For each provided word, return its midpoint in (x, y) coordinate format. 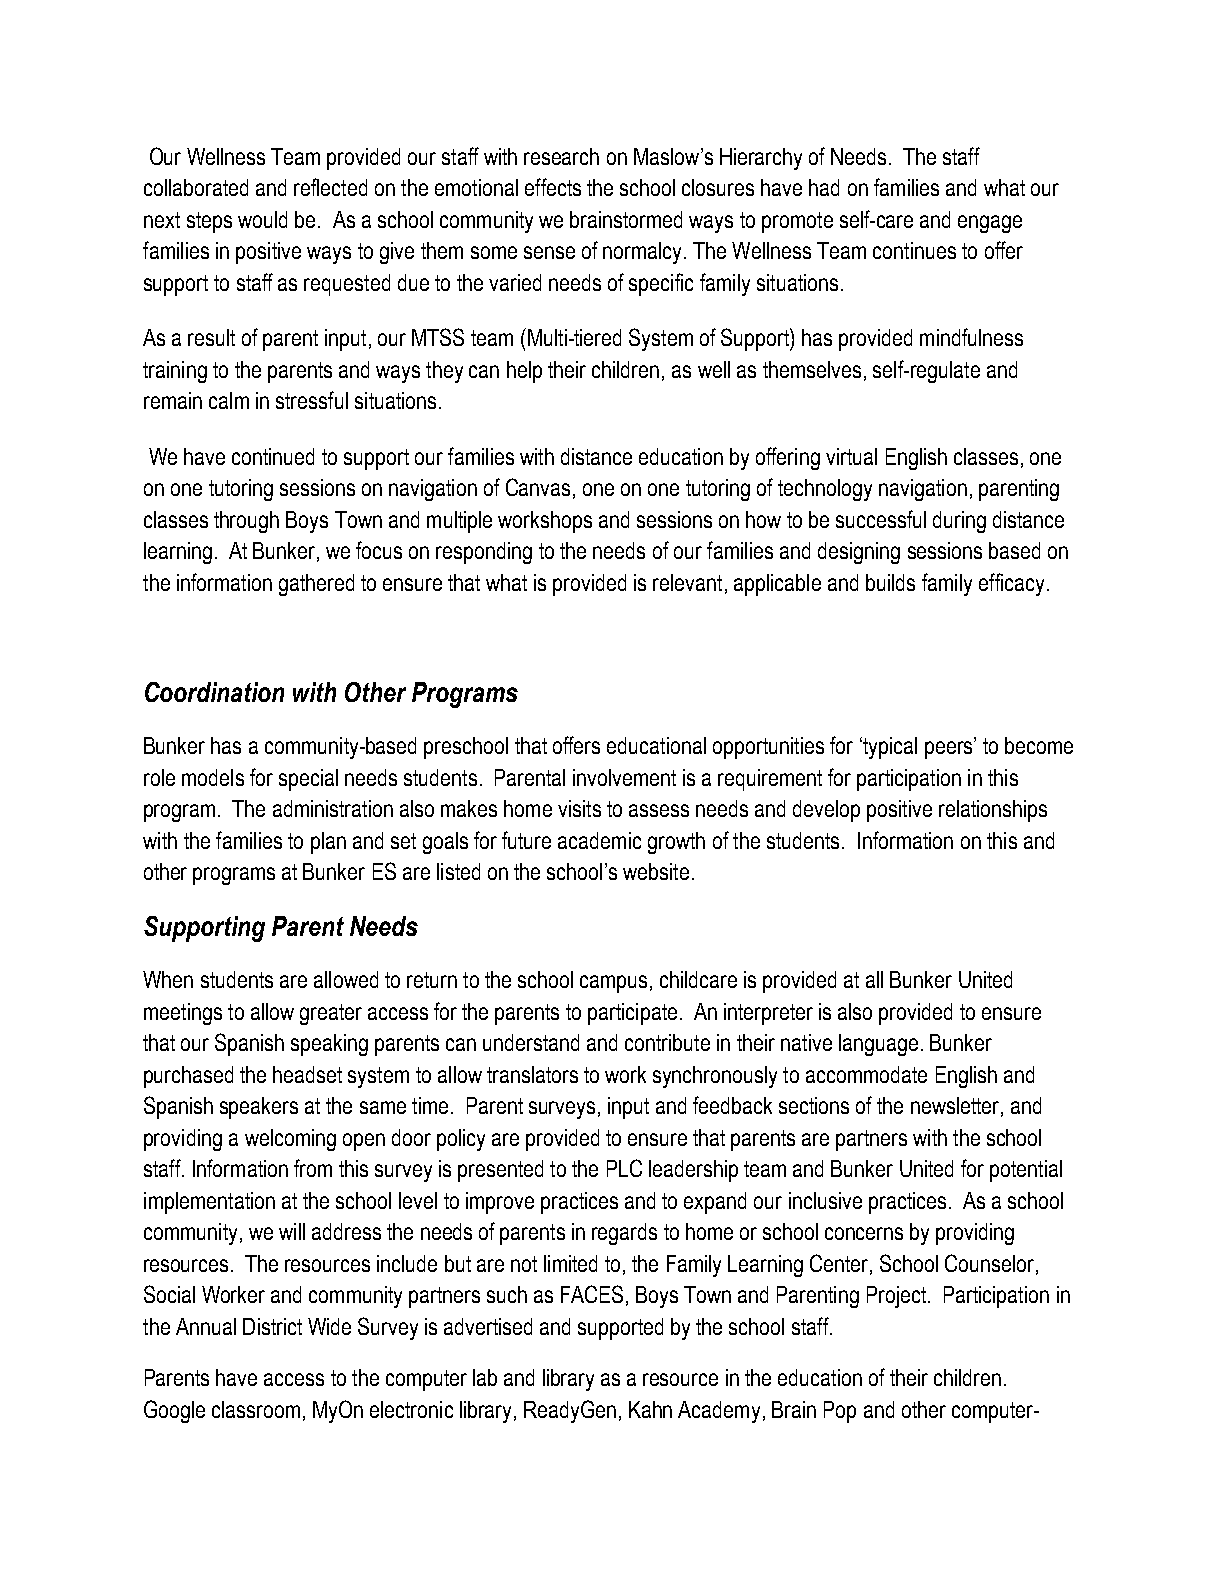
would (262, 219)
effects (553, 187)
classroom (256, 1409)
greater (331, 1014)
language (878, 1045)
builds (890, 582)
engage (990, 224)
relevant (687, 582)
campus (613, 984)
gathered (316, 585)
